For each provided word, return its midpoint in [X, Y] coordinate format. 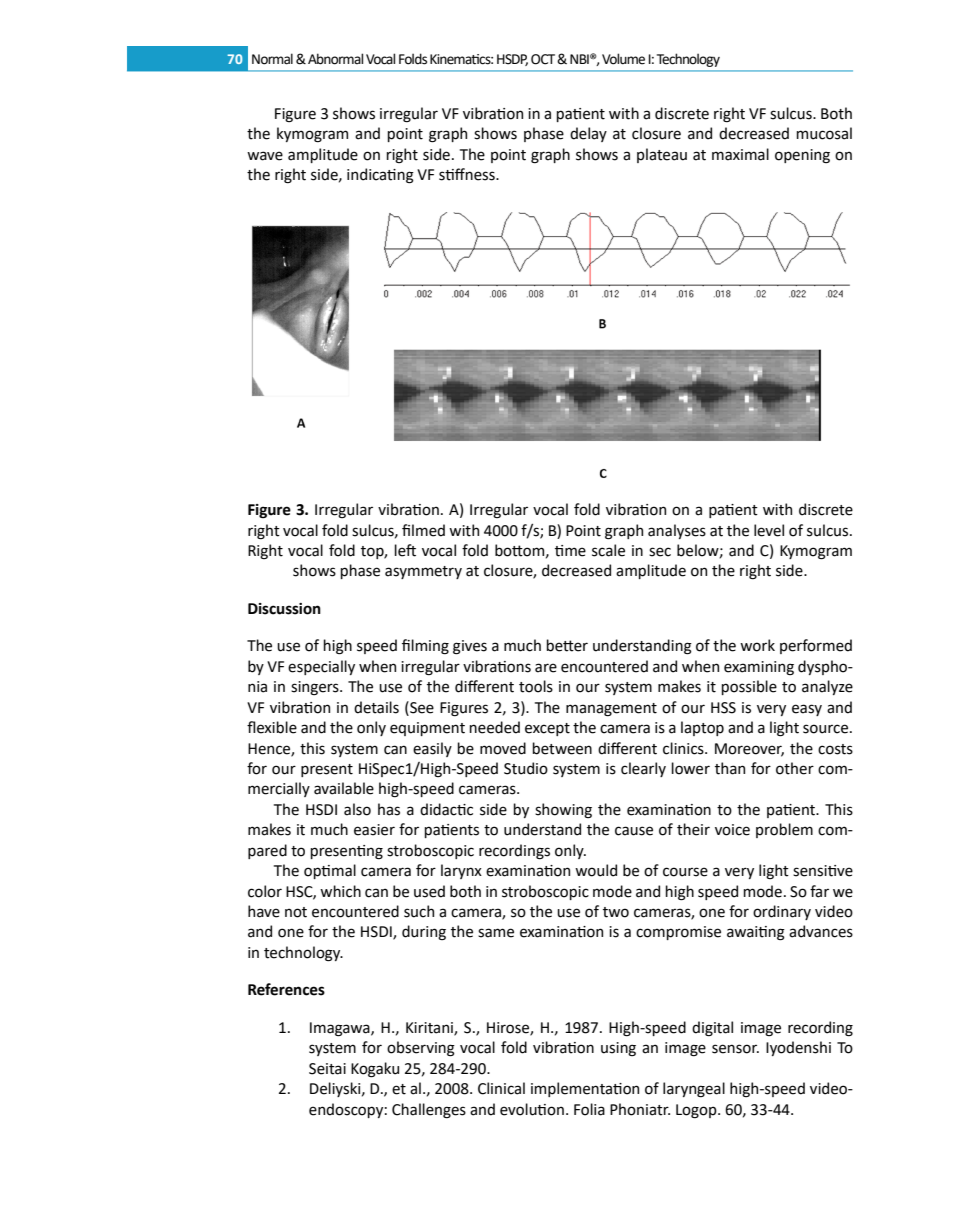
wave [265, 156]
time [570, 551]
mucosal [824, 133]
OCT [544, 59]
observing [421, 1049]
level [769, 530]
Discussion [284, 609]
